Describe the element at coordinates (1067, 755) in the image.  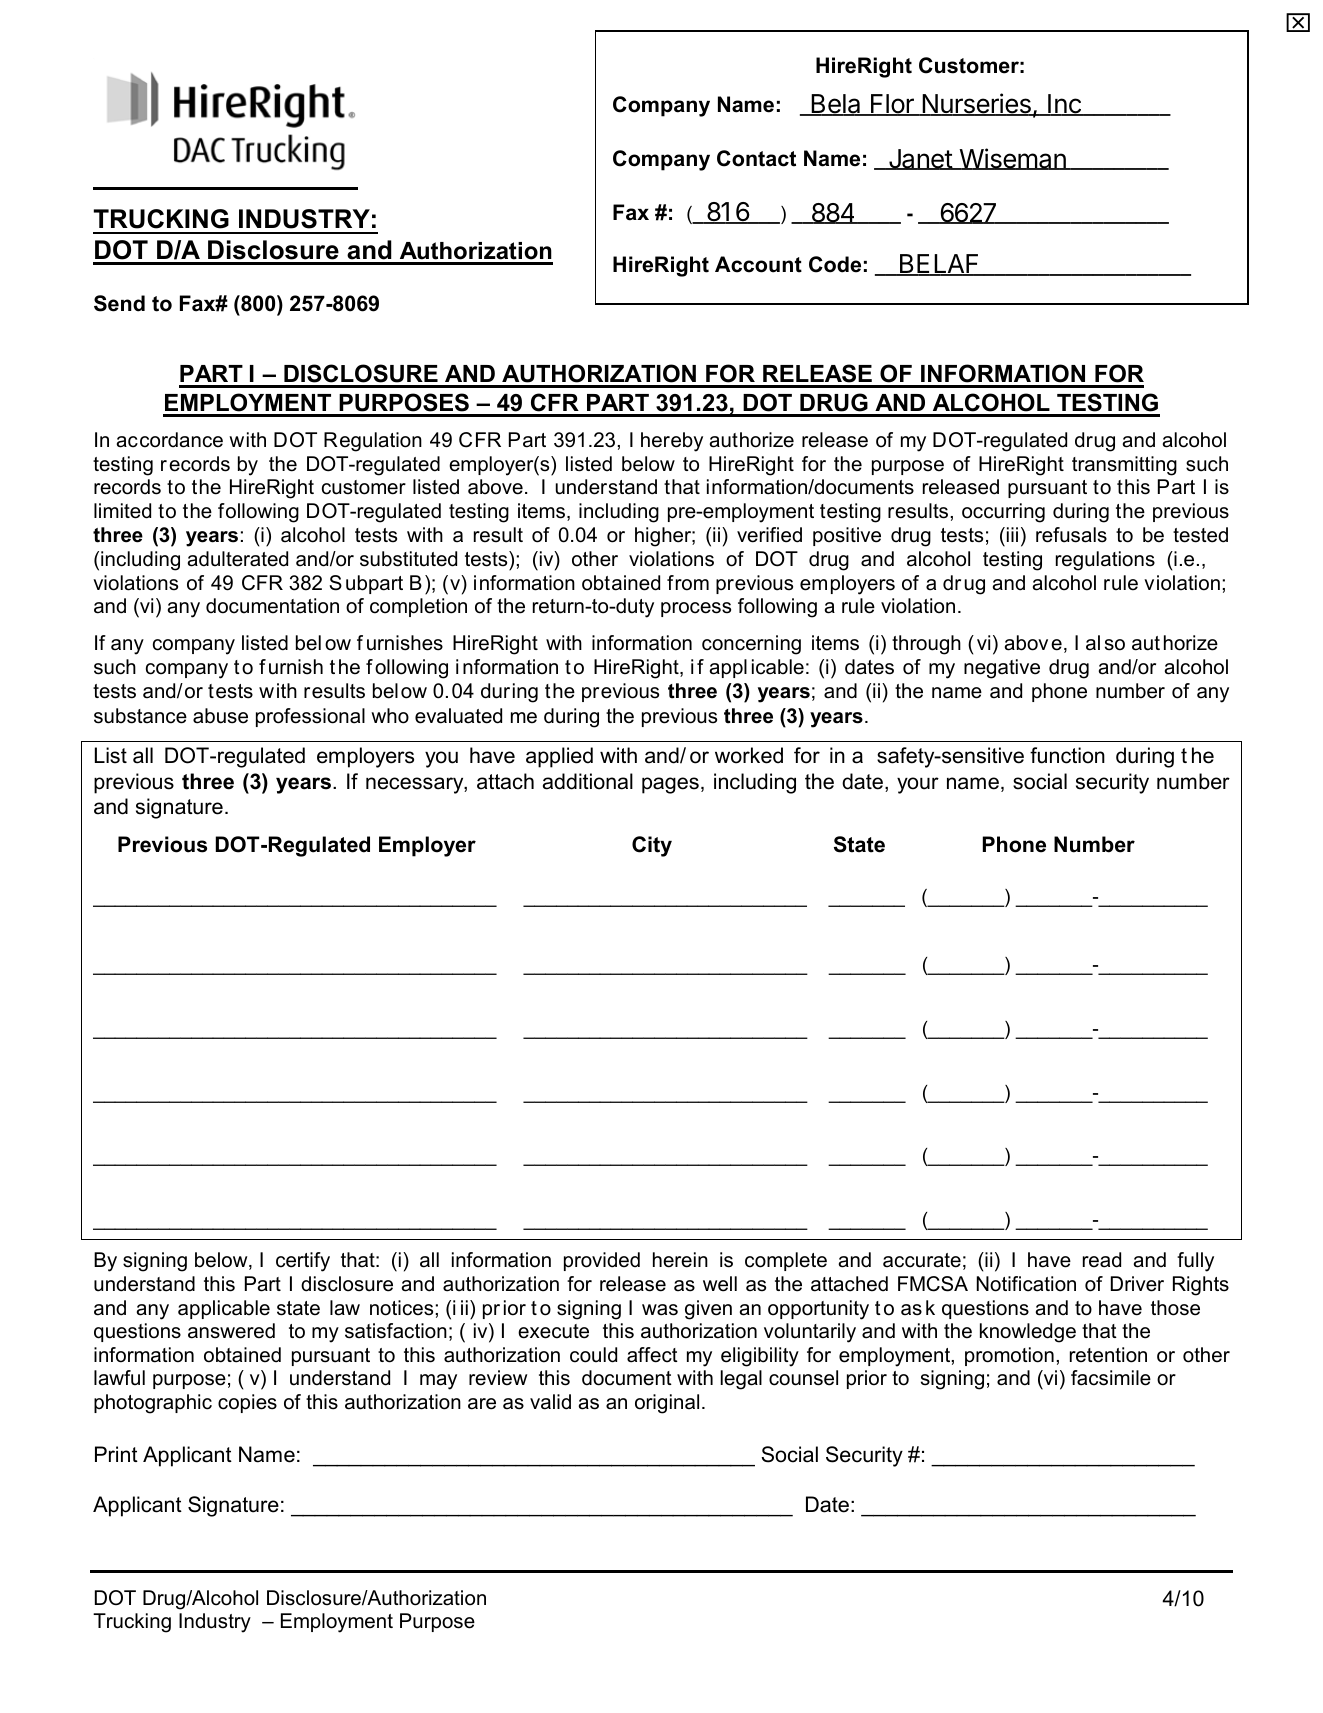
I see `function` at that location.
